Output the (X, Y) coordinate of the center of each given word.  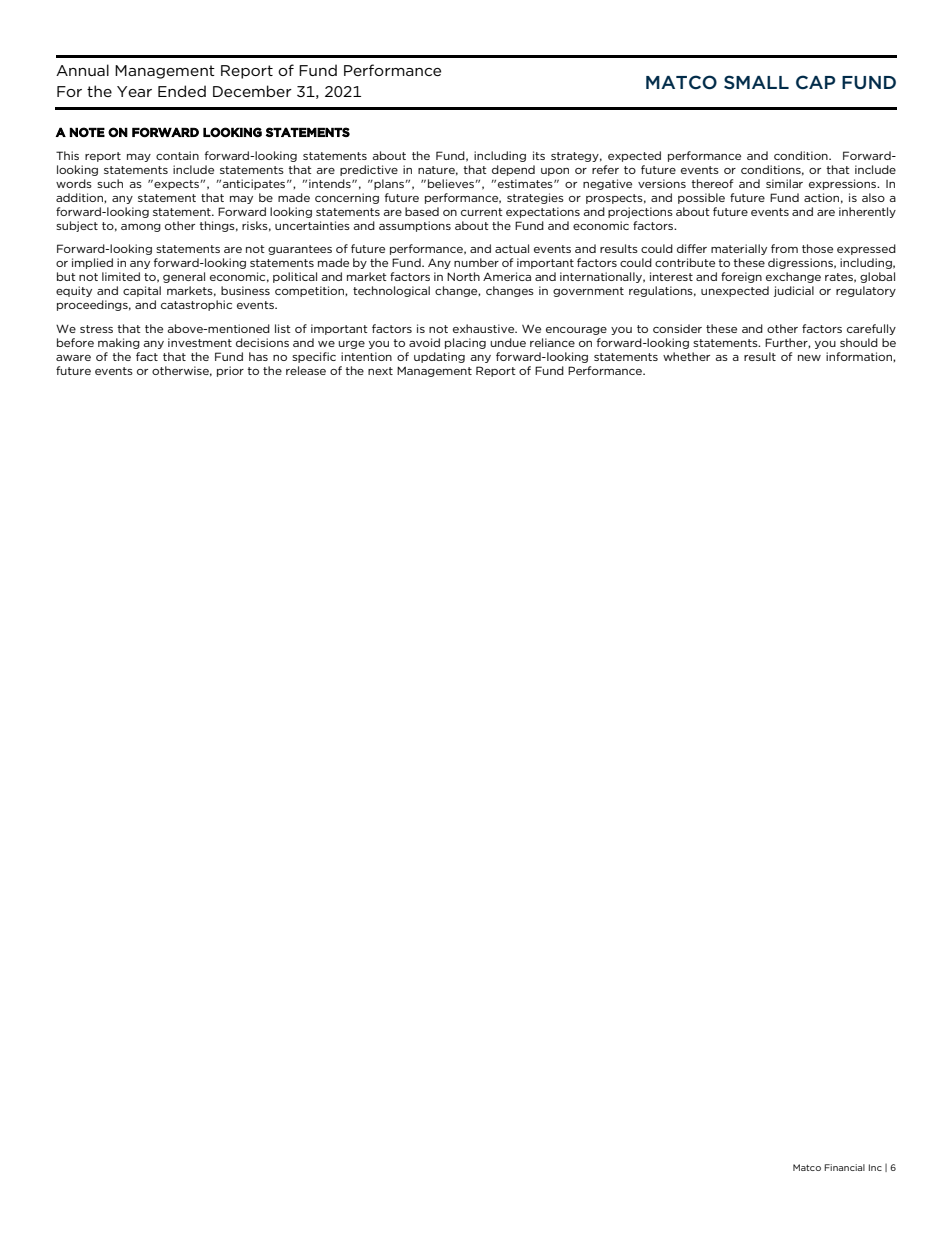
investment (200, 342)
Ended (182, 91)
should (859, 342)
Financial (844, 1167)
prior (230, 371)
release (306, 370)
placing (465, 343)
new (809, 358)
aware (73, 358)
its (539, 155)
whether (686, 356)
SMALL (756, 82)
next (380, 371)
